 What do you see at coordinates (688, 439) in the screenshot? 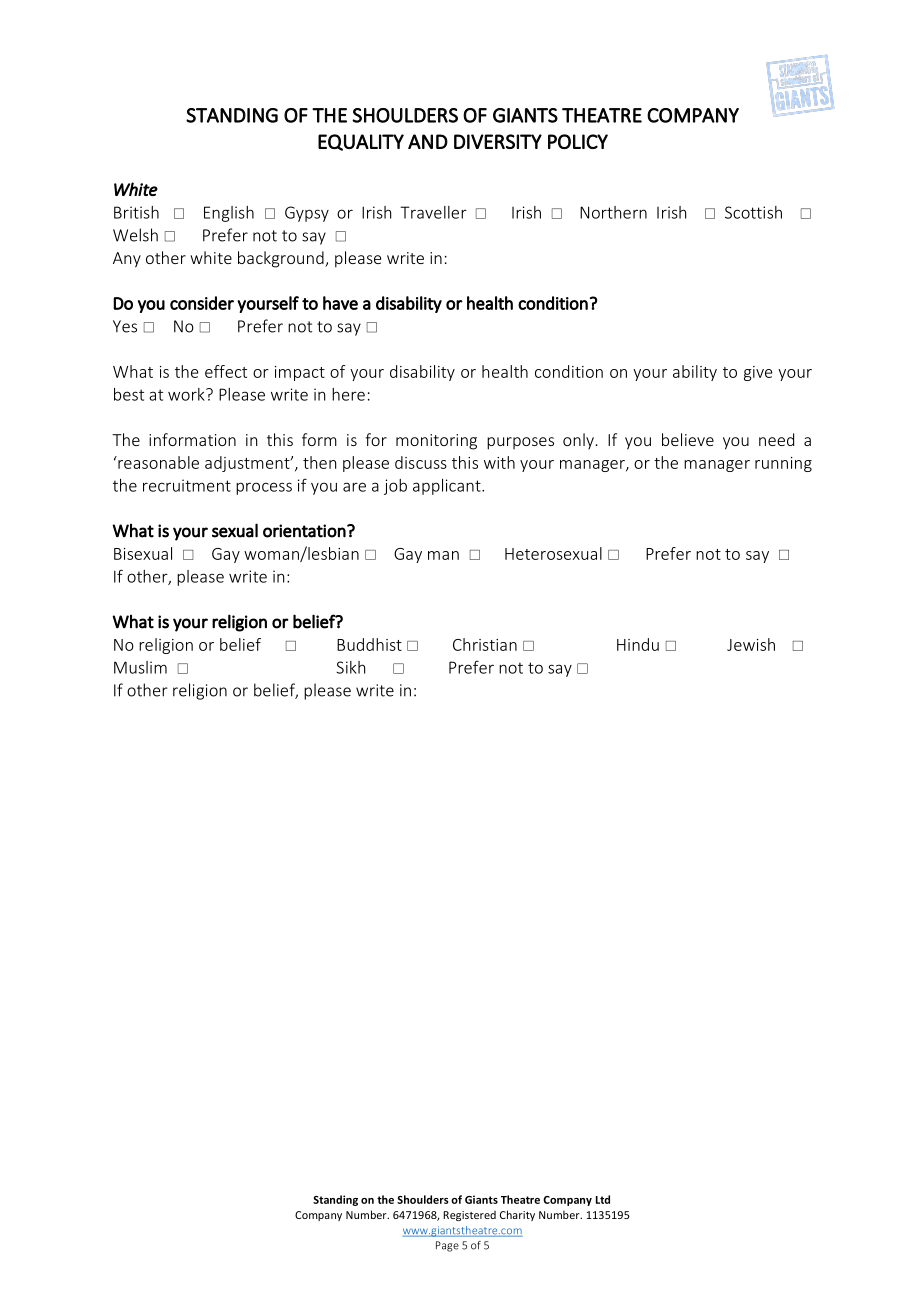
I see `believe` at bounding box center [688, 439].
